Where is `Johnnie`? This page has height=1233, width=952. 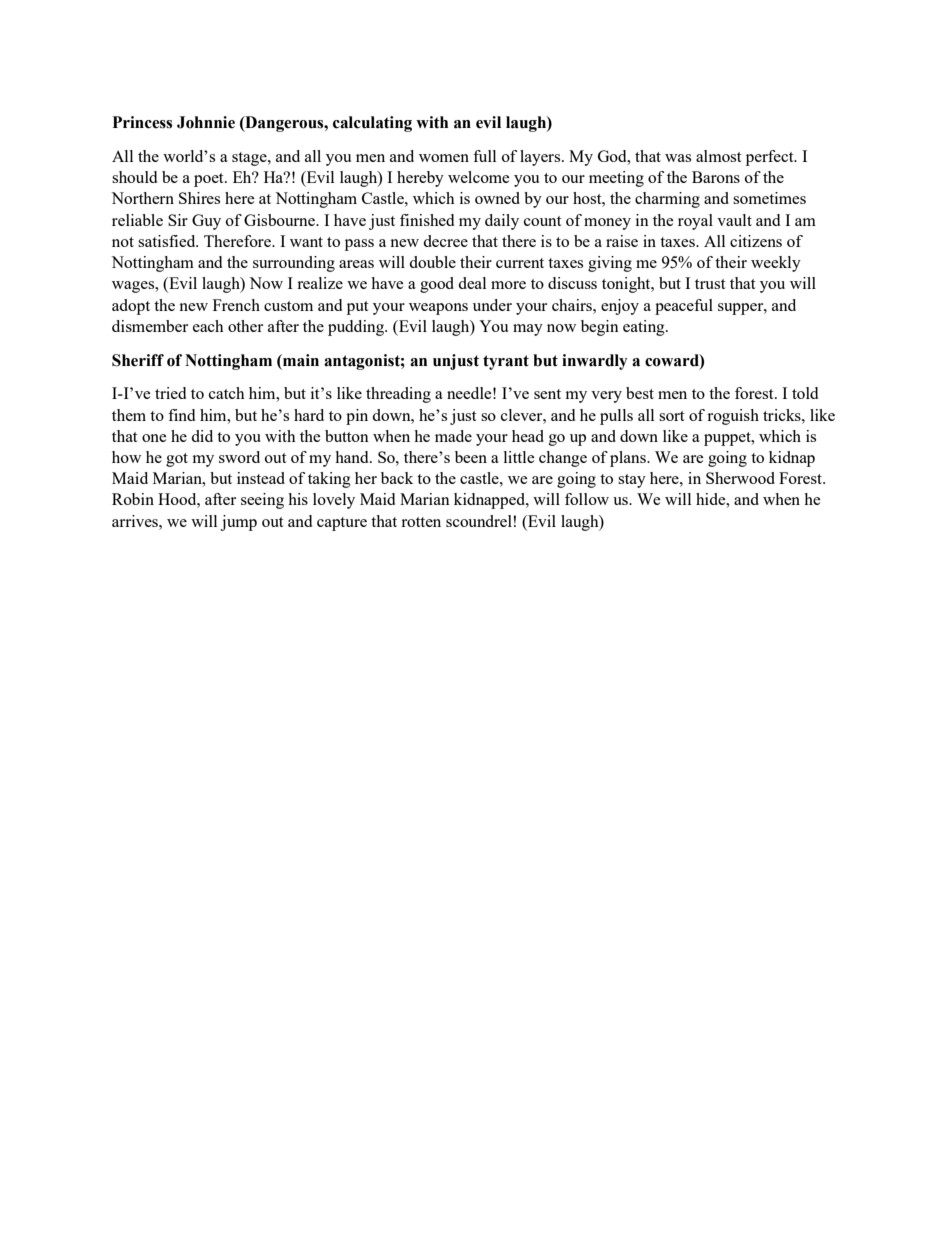
Johnnie is located at coordinates (206, 122).
